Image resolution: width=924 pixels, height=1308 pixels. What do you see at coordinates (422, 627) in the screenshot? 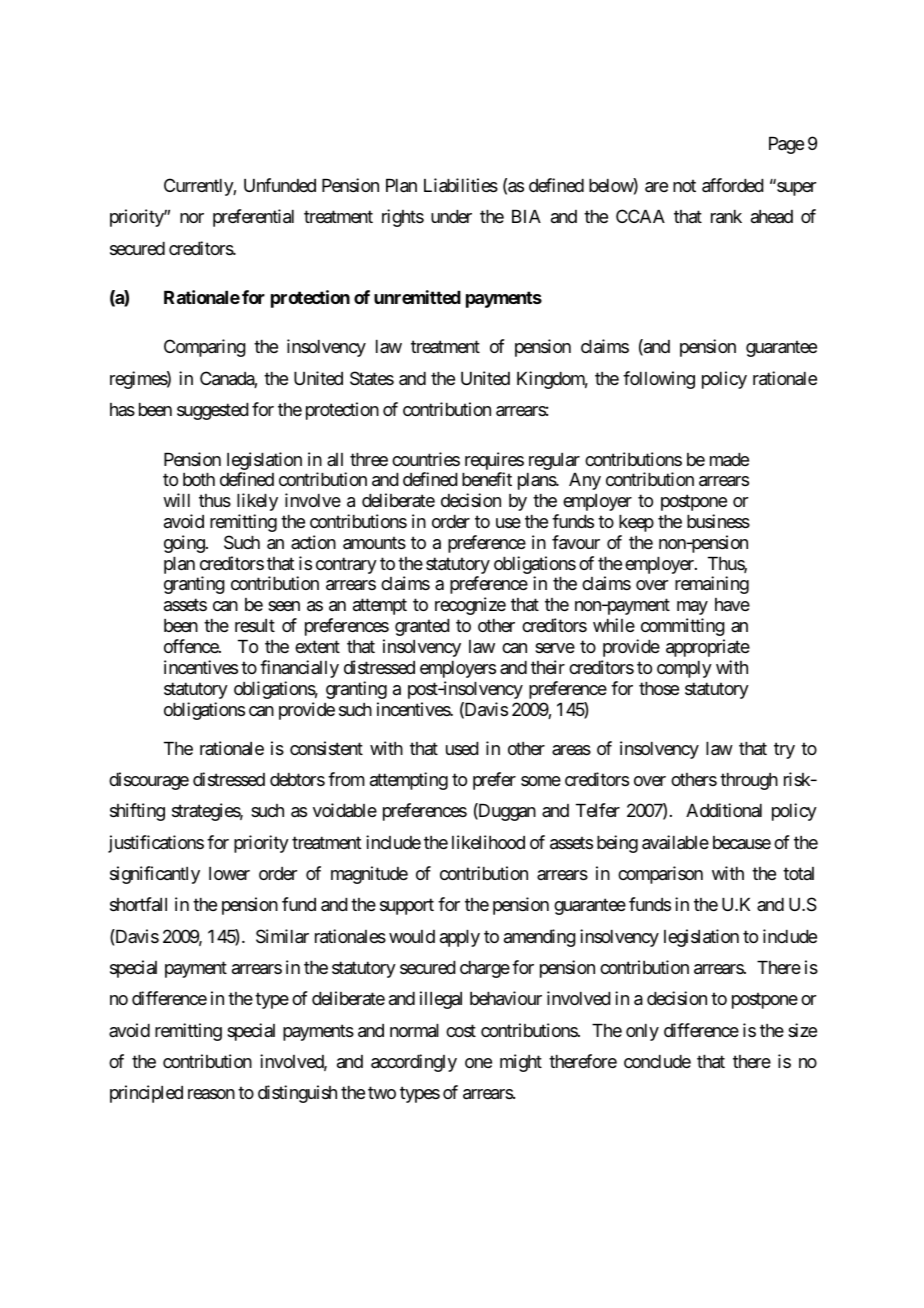
I see `granted` at bounding box center [422, 627].
